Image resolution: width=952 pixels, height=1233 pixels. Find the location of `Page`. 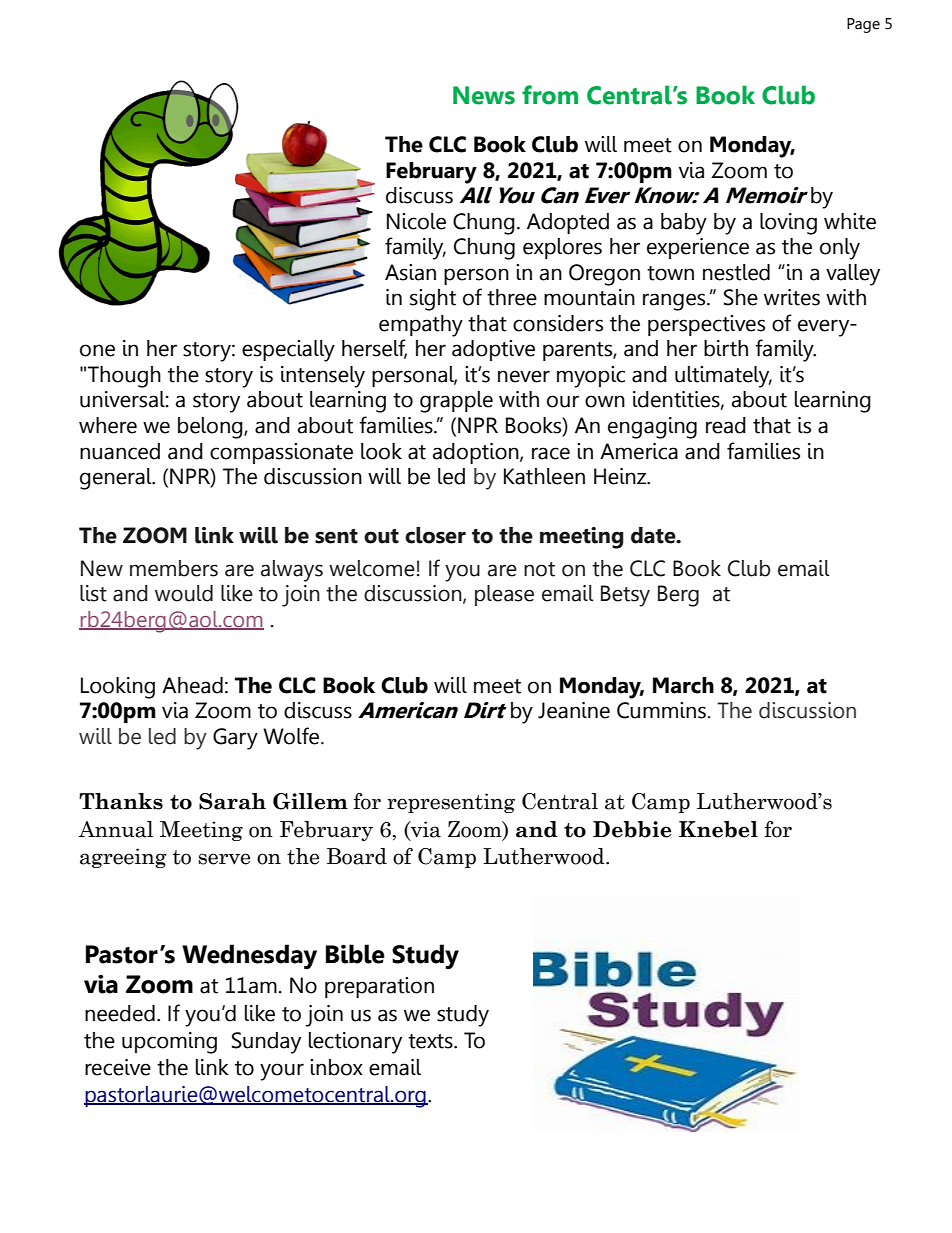

Page is located at coordinates (863, 25).
